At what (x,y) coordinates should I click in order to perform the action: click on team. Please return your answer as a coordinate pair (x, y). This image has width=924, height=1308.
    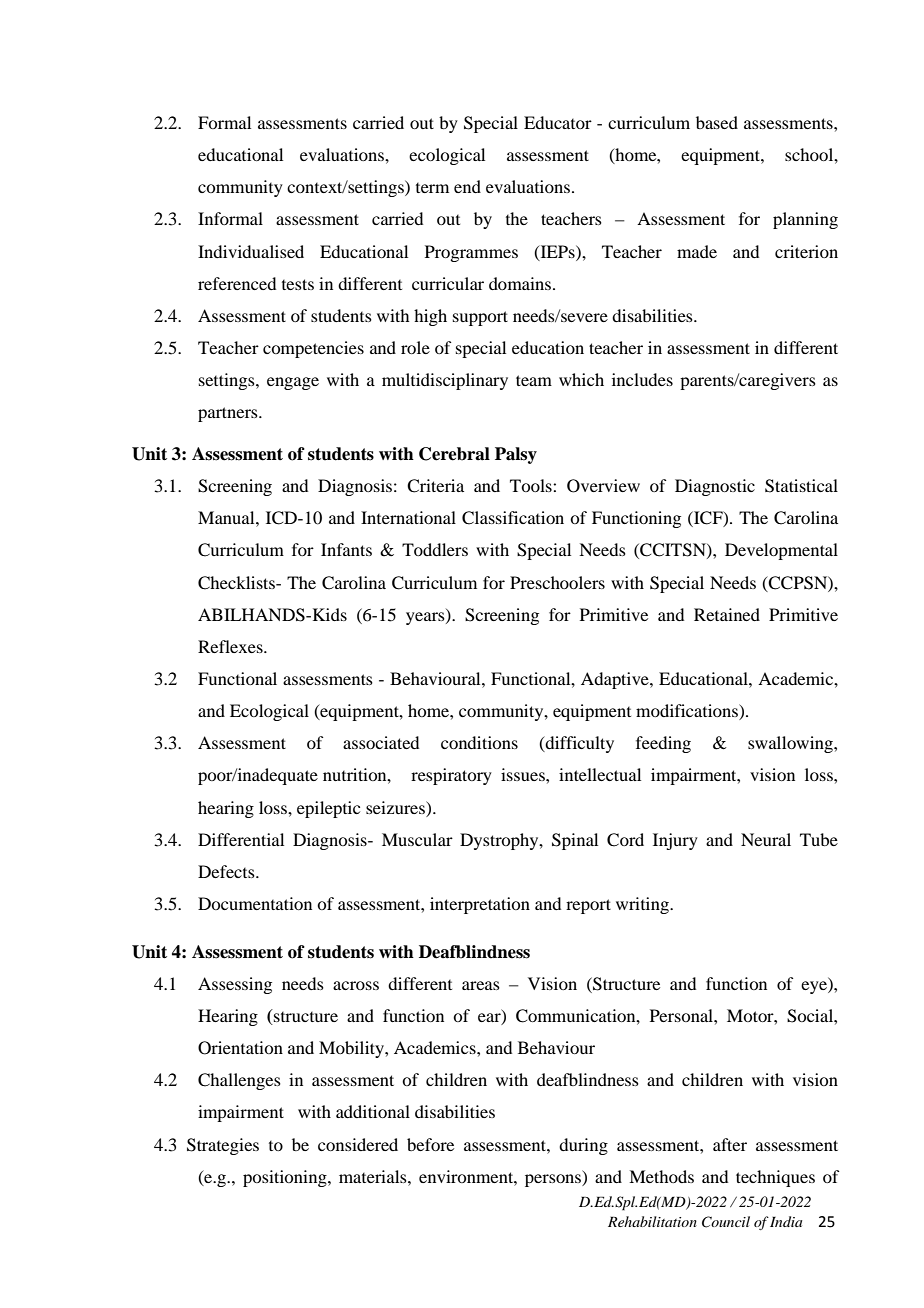
    Looking at the image, I should click on (534, 380).
